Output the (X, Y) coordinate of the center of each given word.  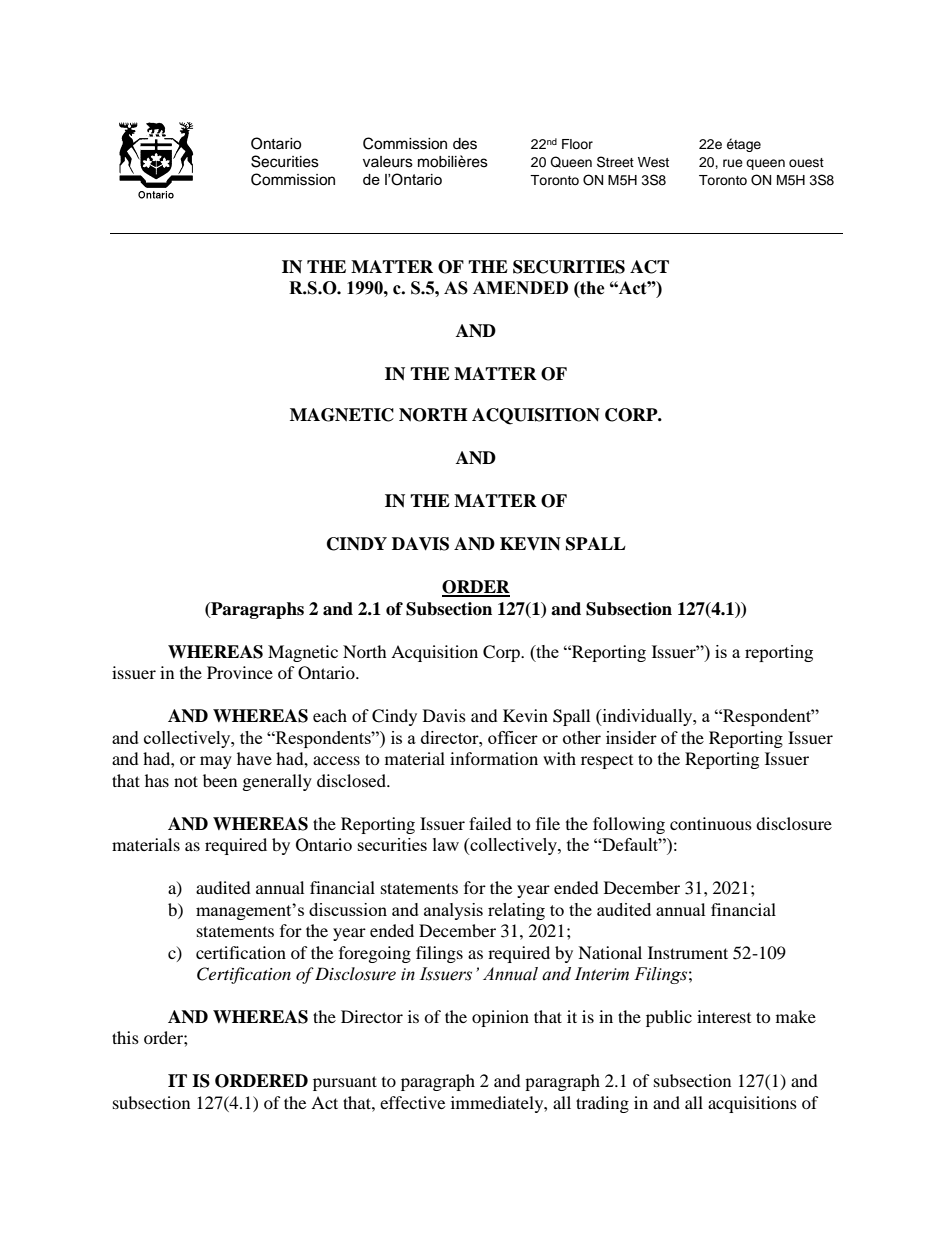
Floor (577, 144)
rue (733, 163)
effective (412, 1102)
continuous (711, 823)
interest (724, 1016)
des (465, 144)
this (125, 1037)
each (330, 715)
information (494, 758)
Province (240, 672)
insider (631, 737)
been (220, 780)
